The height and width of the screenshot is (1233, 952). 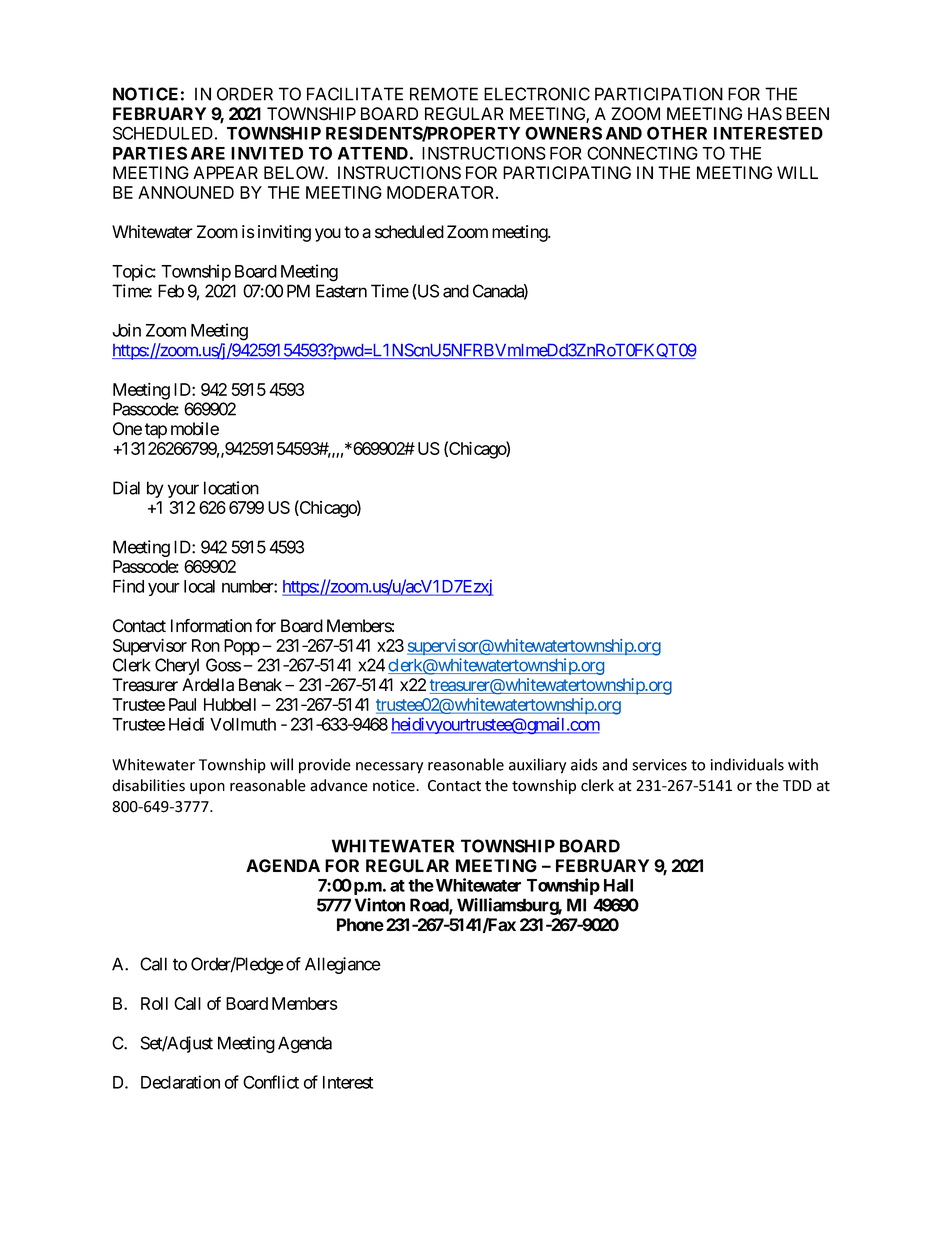 What do you see at coordinates (180, 1082) in the screenshot?
I see `Declaration` at bounding box center [180, 1082].
